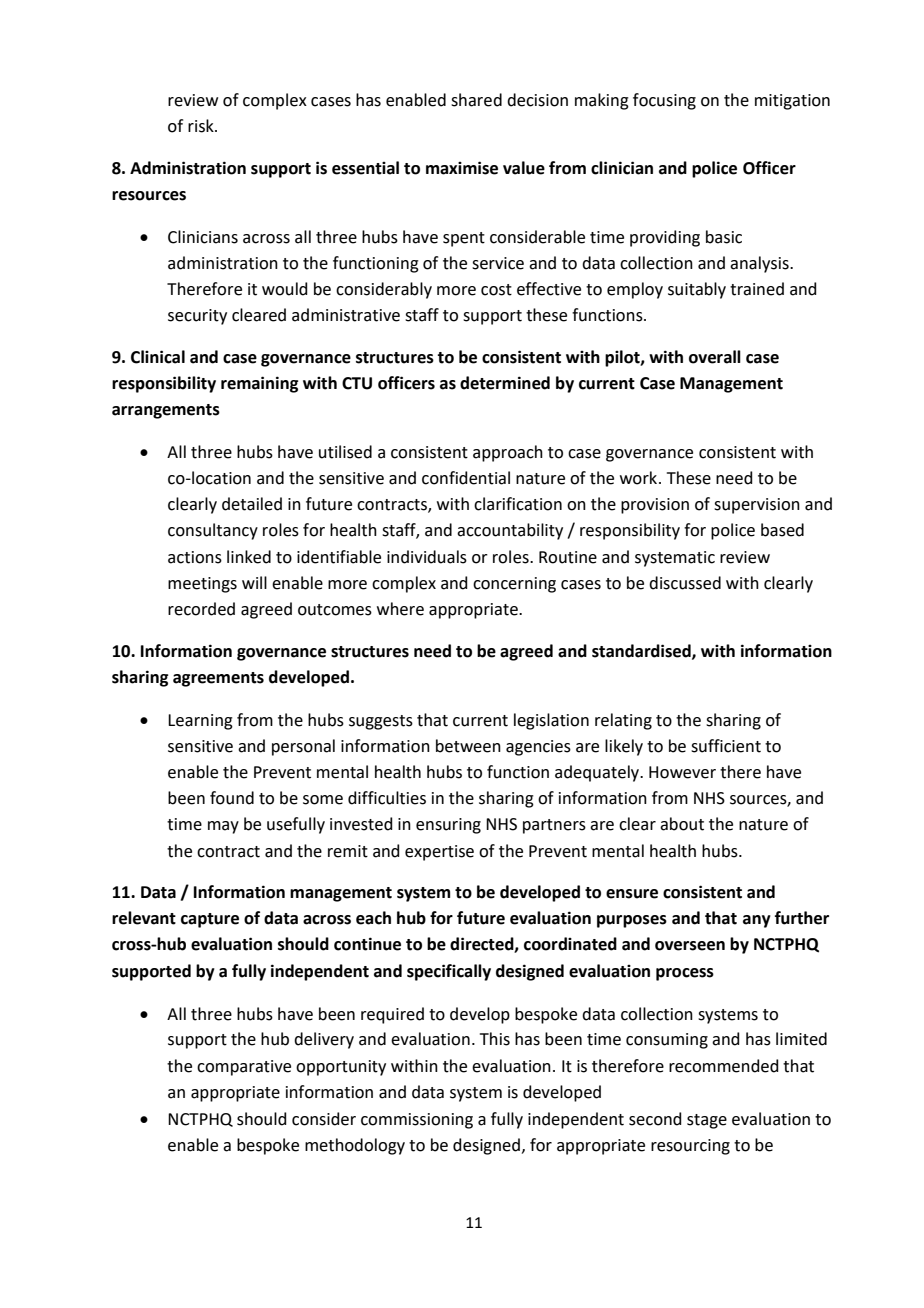  I want to click on However, so click(682, 772).
